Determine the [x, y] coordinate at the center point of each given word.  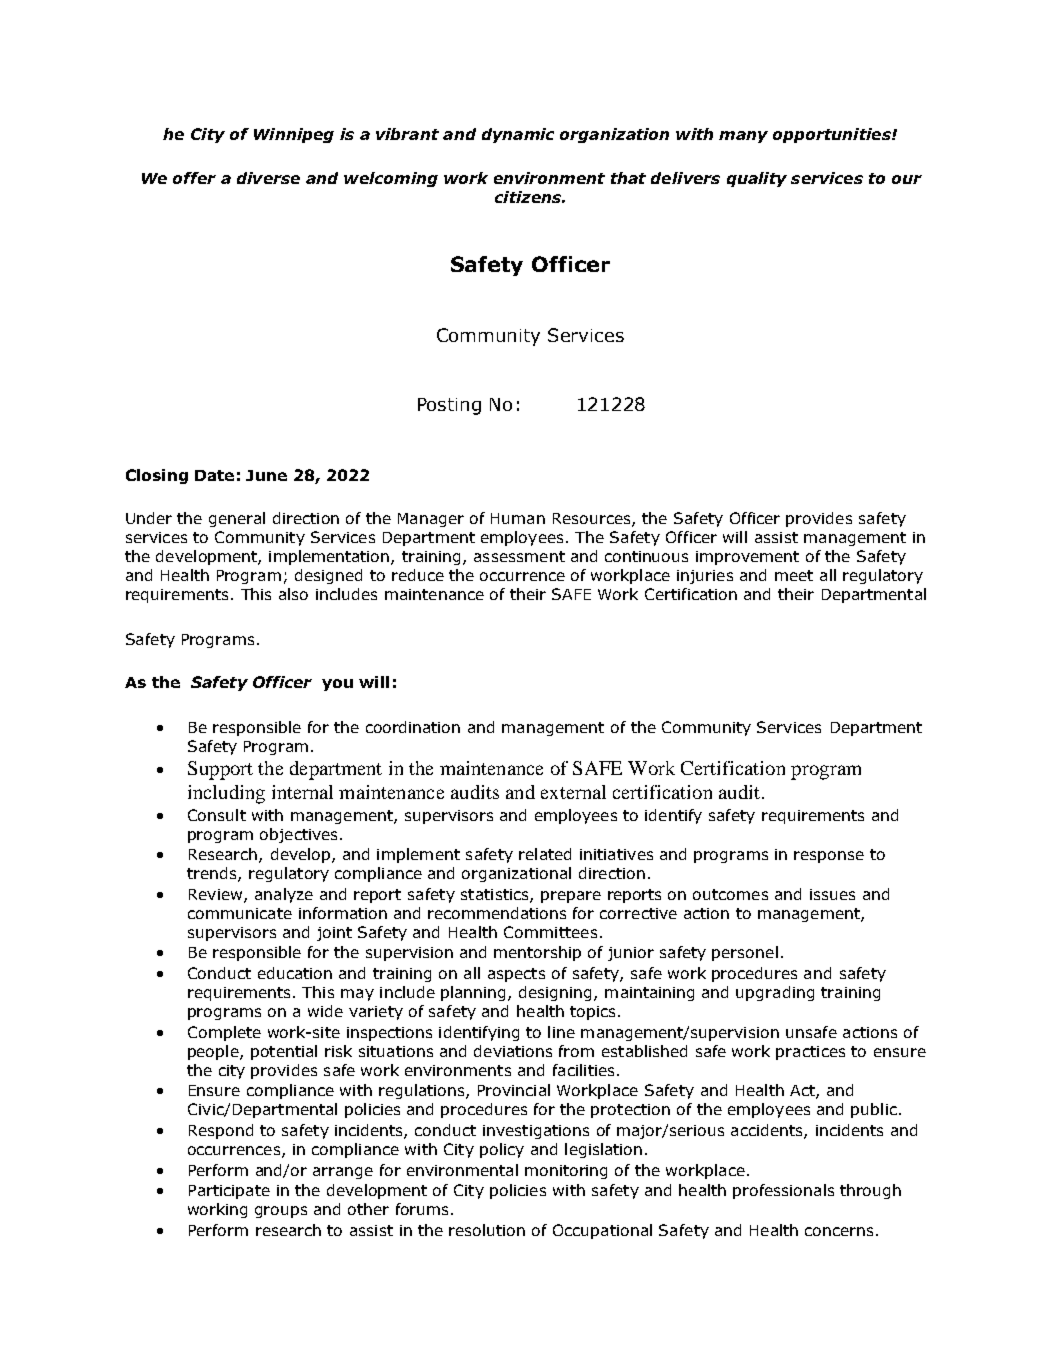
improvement [747, 558]
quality [757, 179]
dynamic [518, 135]
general [237, 519]
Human [518, 518]
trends [213, 874]
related [545, 854]
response [829, 857]
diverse [268, 178]
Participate [229, 1192]
